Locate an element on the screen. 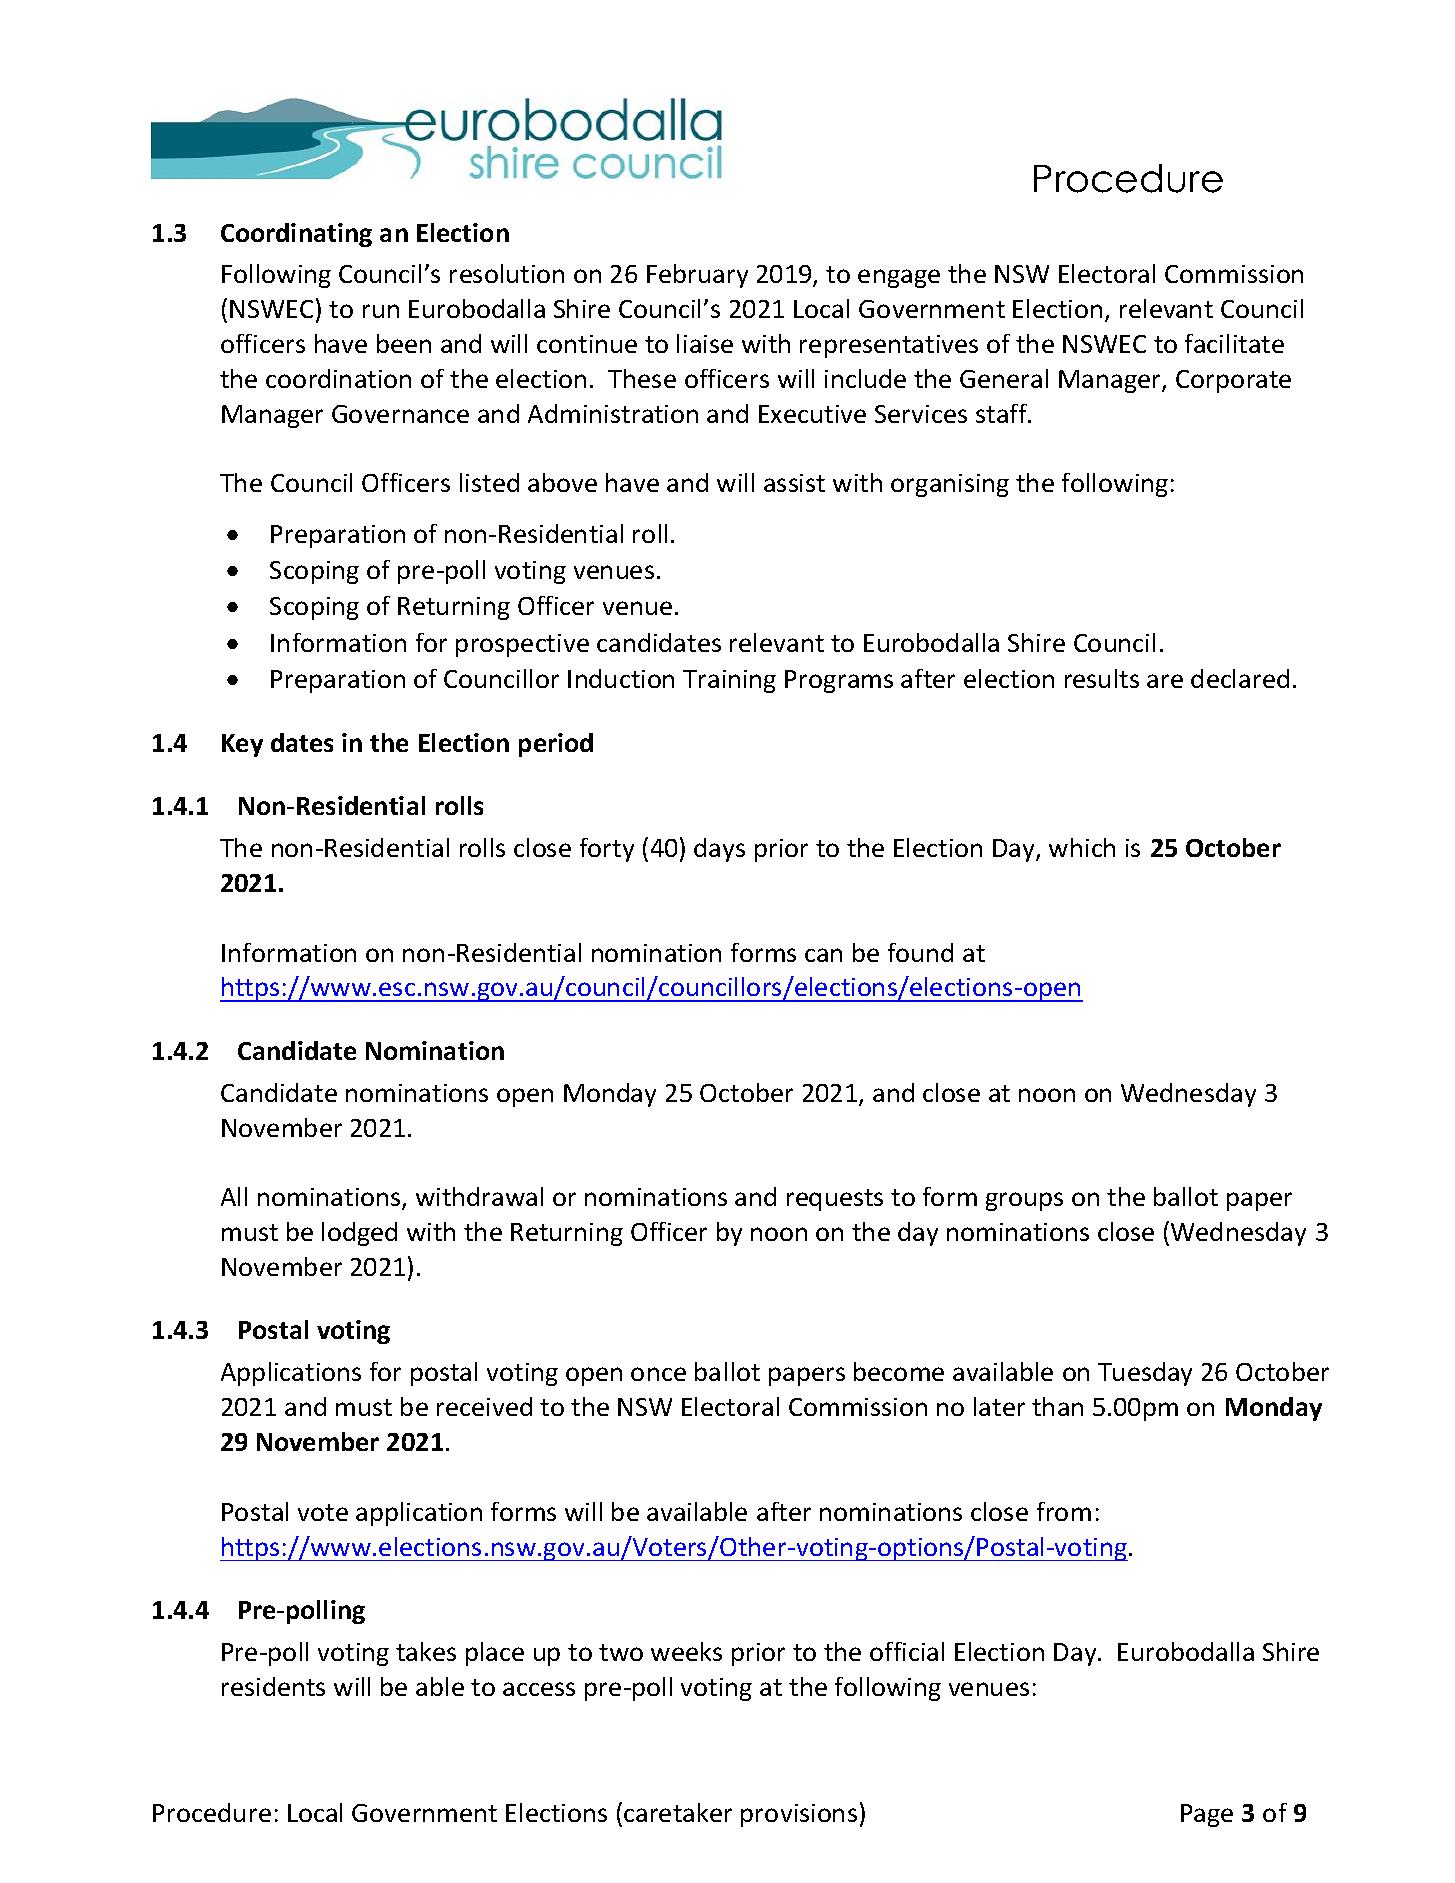 This screenshot has height=1883, width=1455. provisions is located at coordinates (799, 1815).
